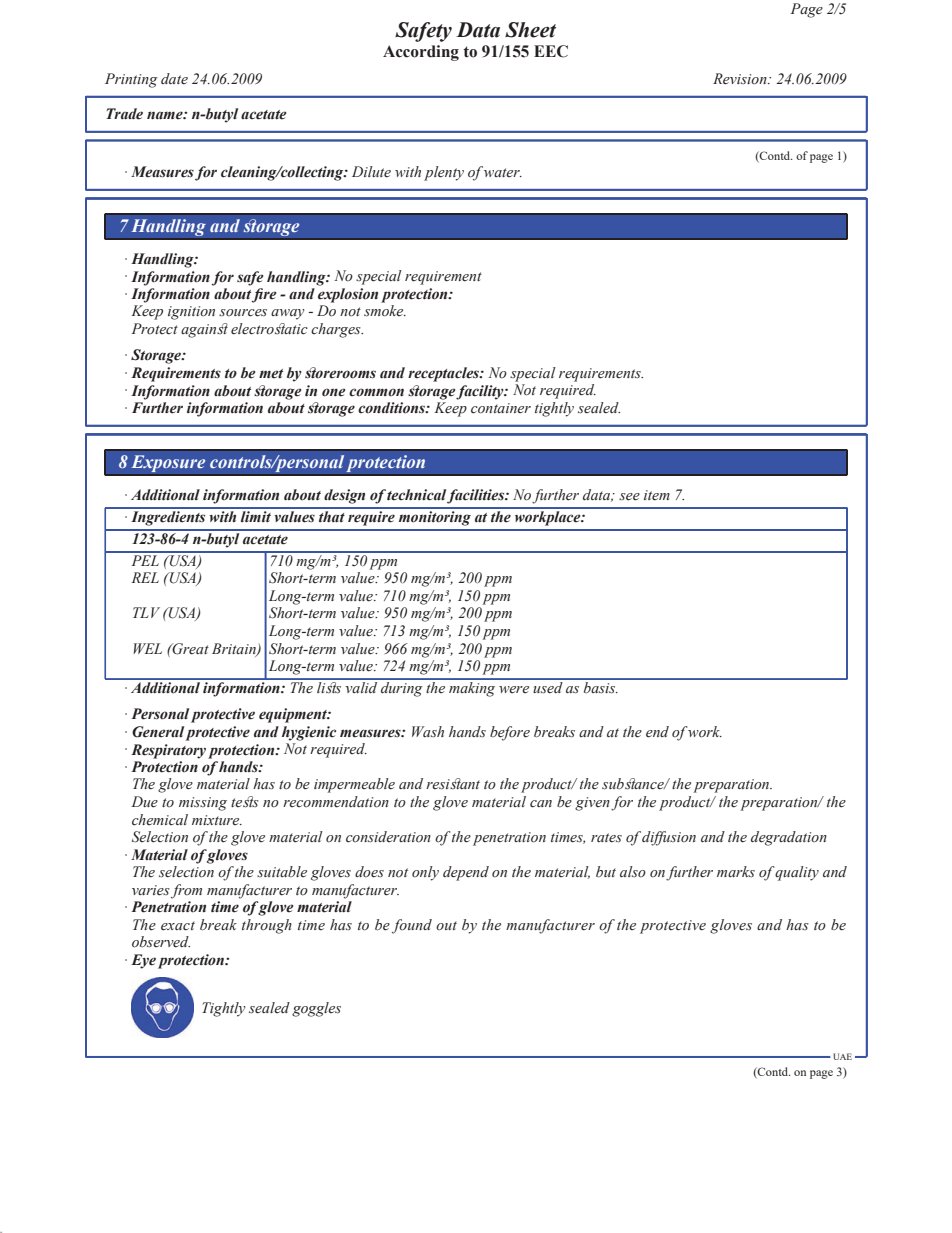 This page has height=1233, width=952. What do you see at coordinates (657, 495) in the page?
I see `item` at bounding box center [657, 495].
